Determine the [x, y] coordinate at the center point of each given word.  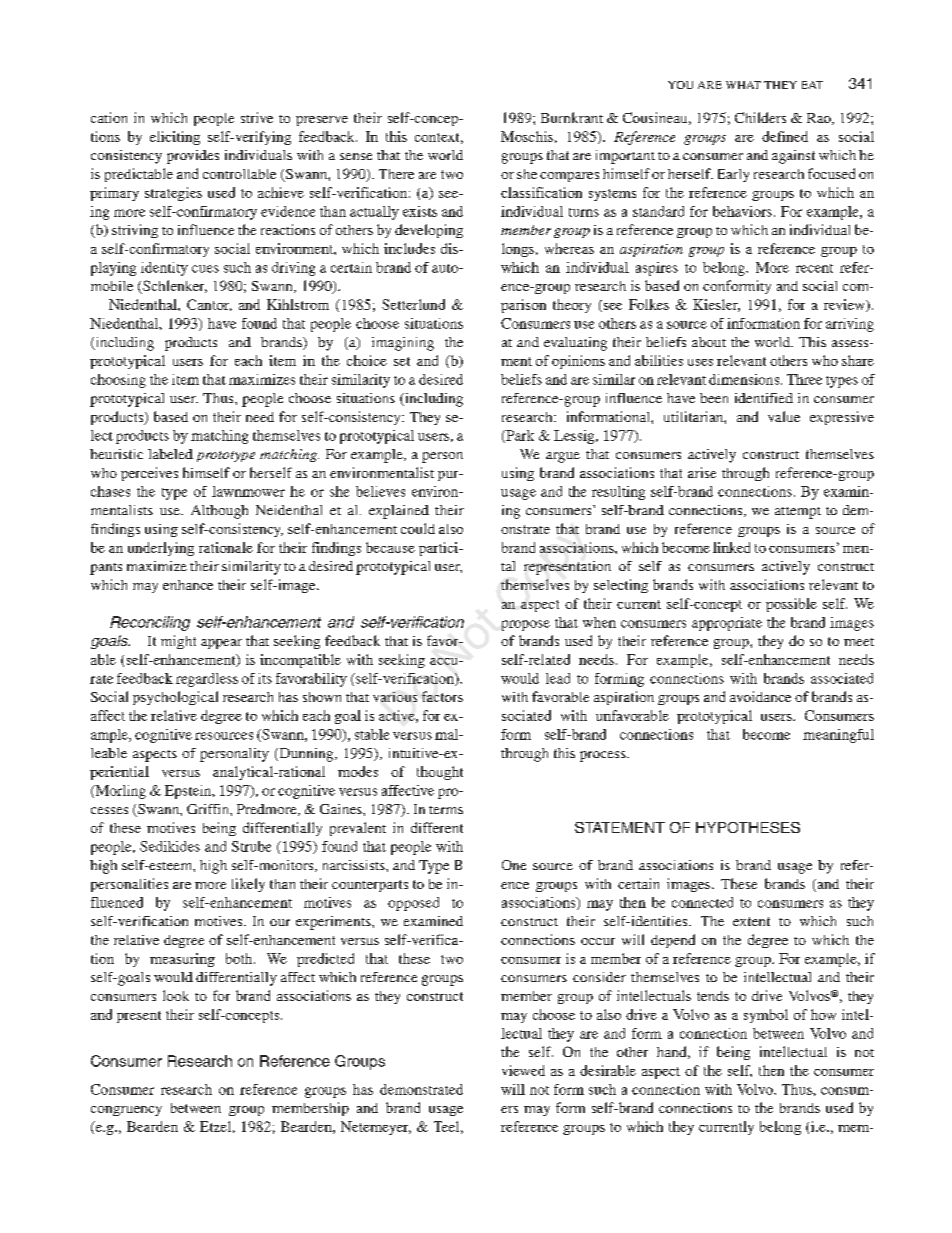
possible [791, 605]
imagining [403, 344]
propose [526, 625]
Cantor [209, 305]
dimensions [745, 379]
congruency [126, 1111]
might [178, 642]
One [514, 865]
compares [569, 177]
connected [702, 902]
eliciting [175, 138]
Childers [760, 117]
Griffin [209, 809]
